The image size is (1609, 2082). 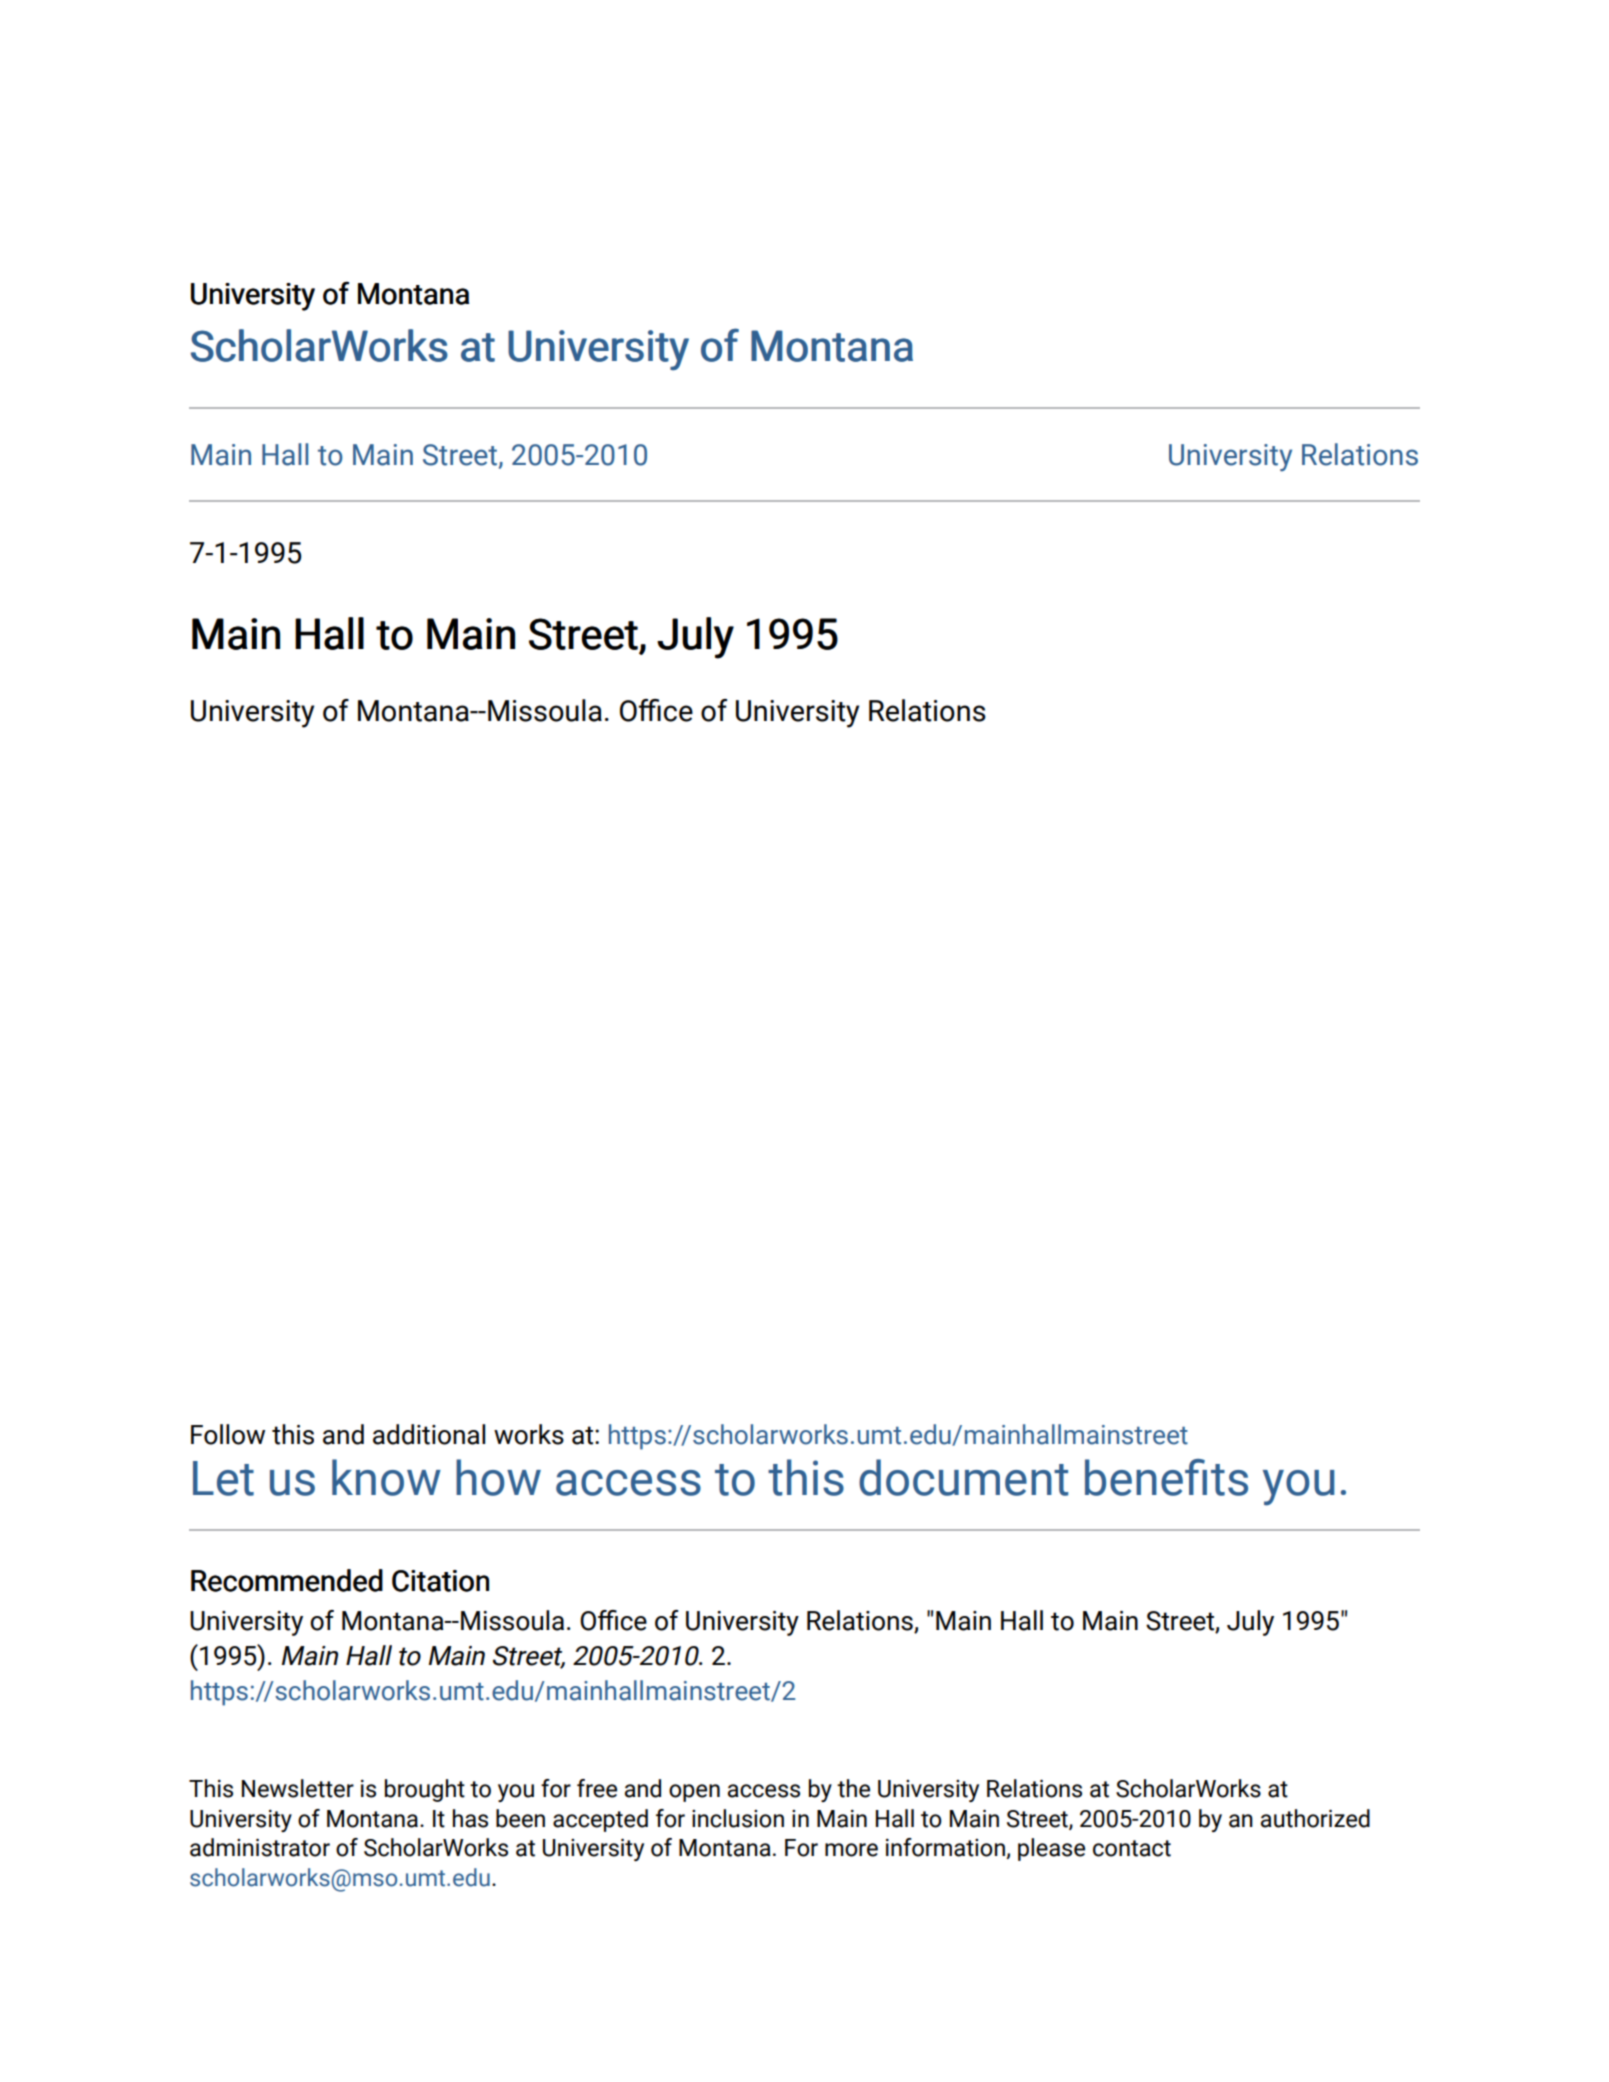 I want to click on the, so click(x=853, y=1788).
